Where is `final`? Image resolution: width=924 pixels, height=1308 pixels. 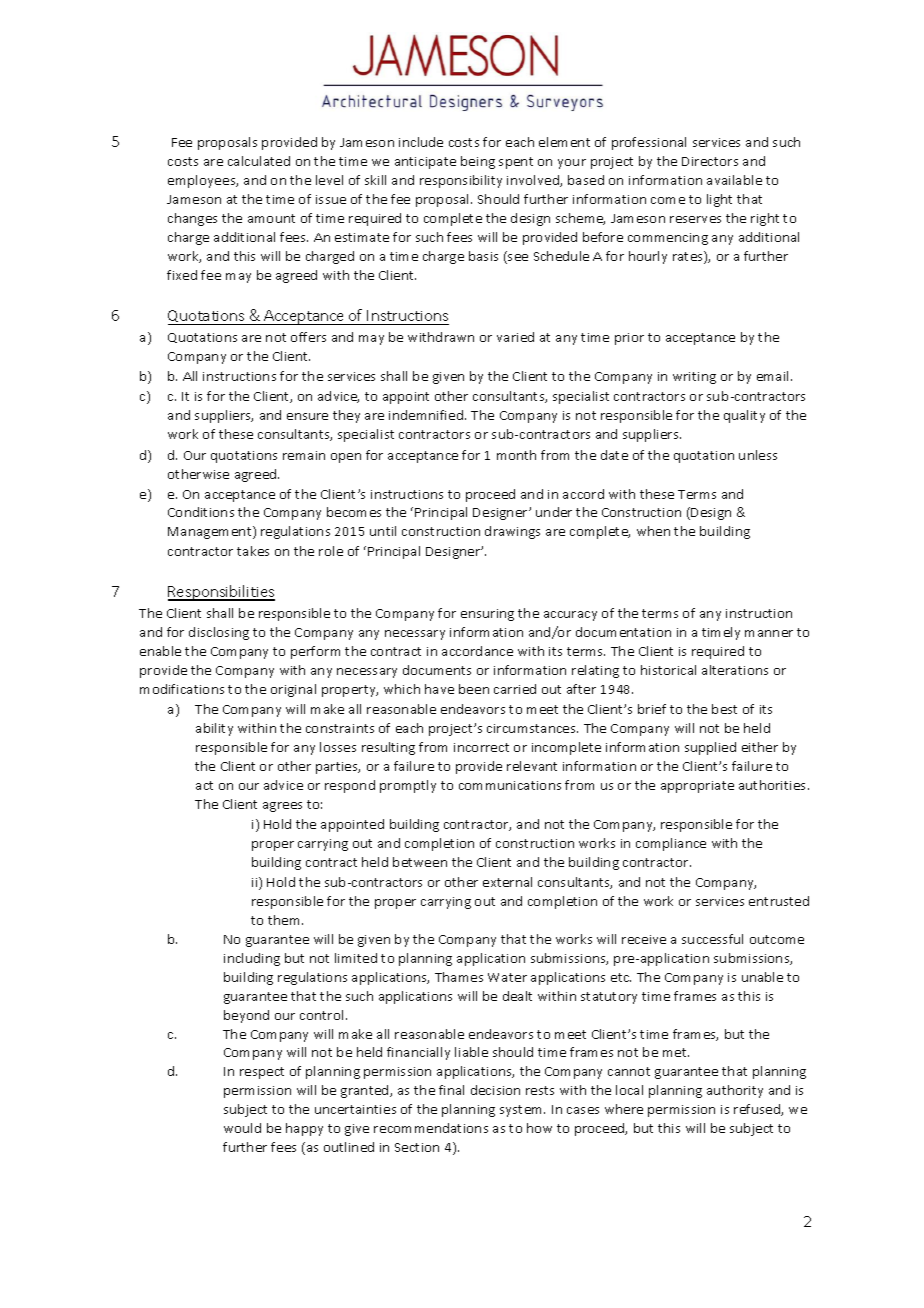 final is located at coordinates (451, 1090).
